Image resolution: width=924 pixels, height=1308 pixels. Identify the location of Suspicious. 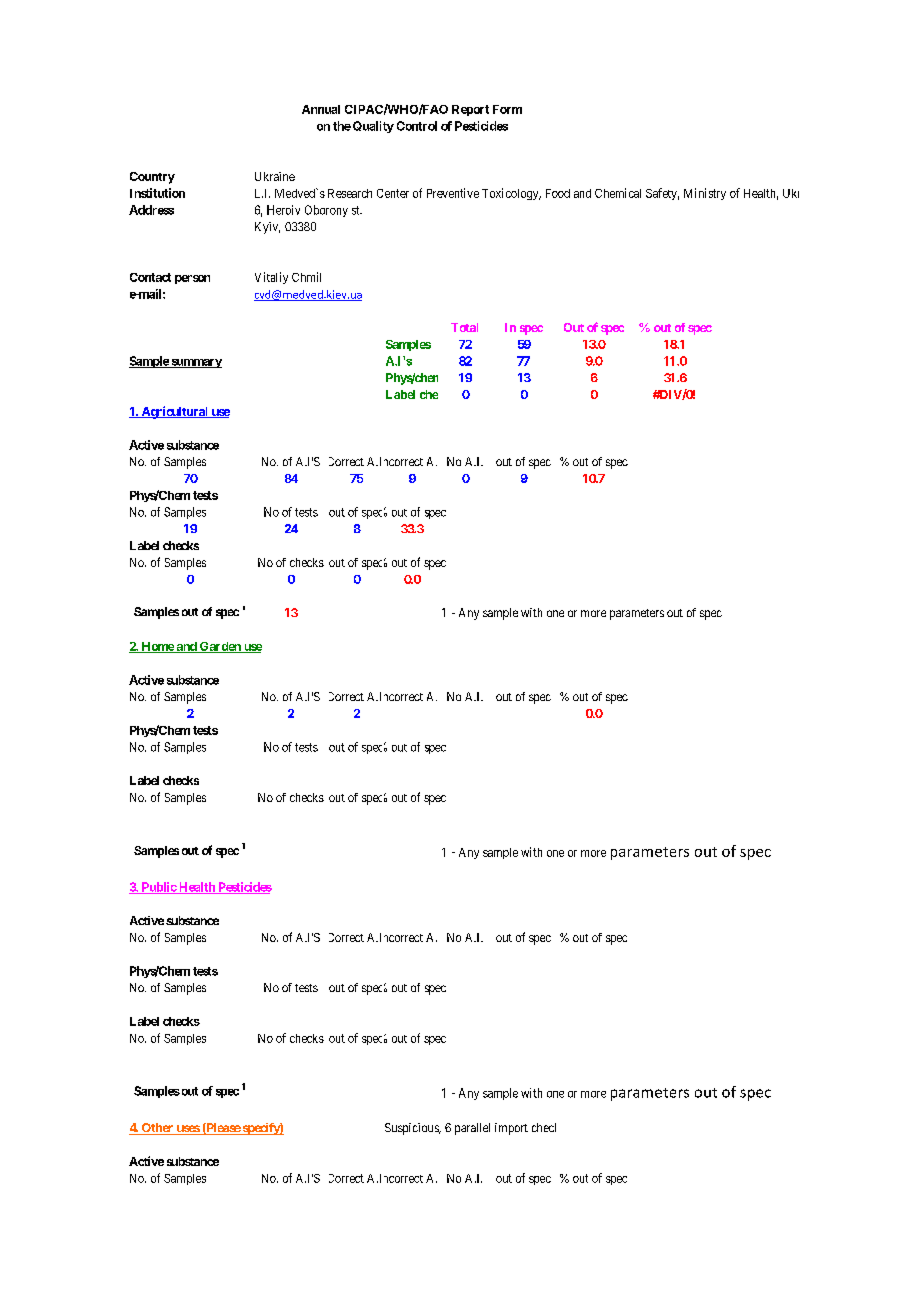
(412, 1129).
